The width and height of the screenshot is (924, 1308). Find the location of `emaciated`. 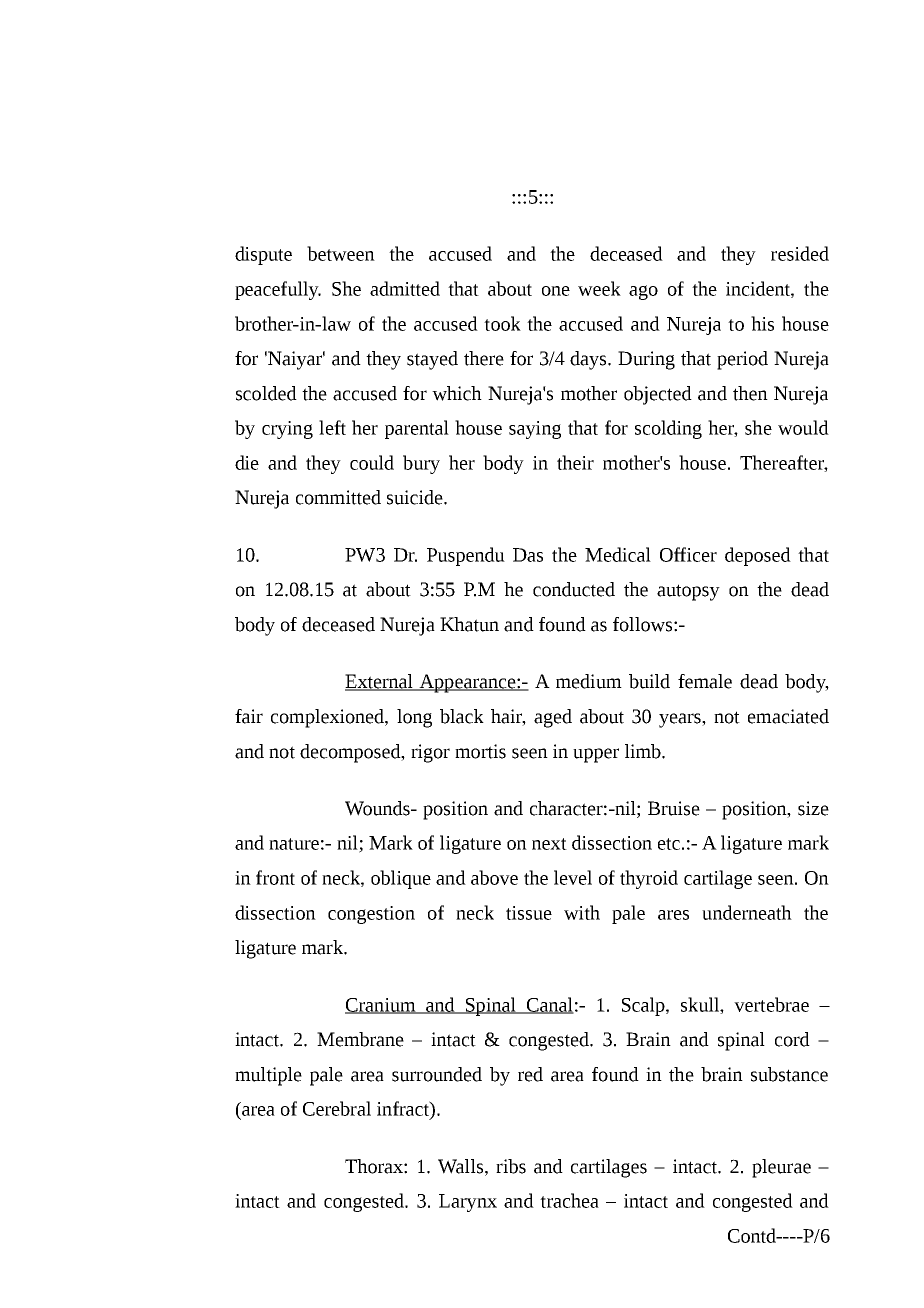

emaciated is located at coordinates (788, 716).
